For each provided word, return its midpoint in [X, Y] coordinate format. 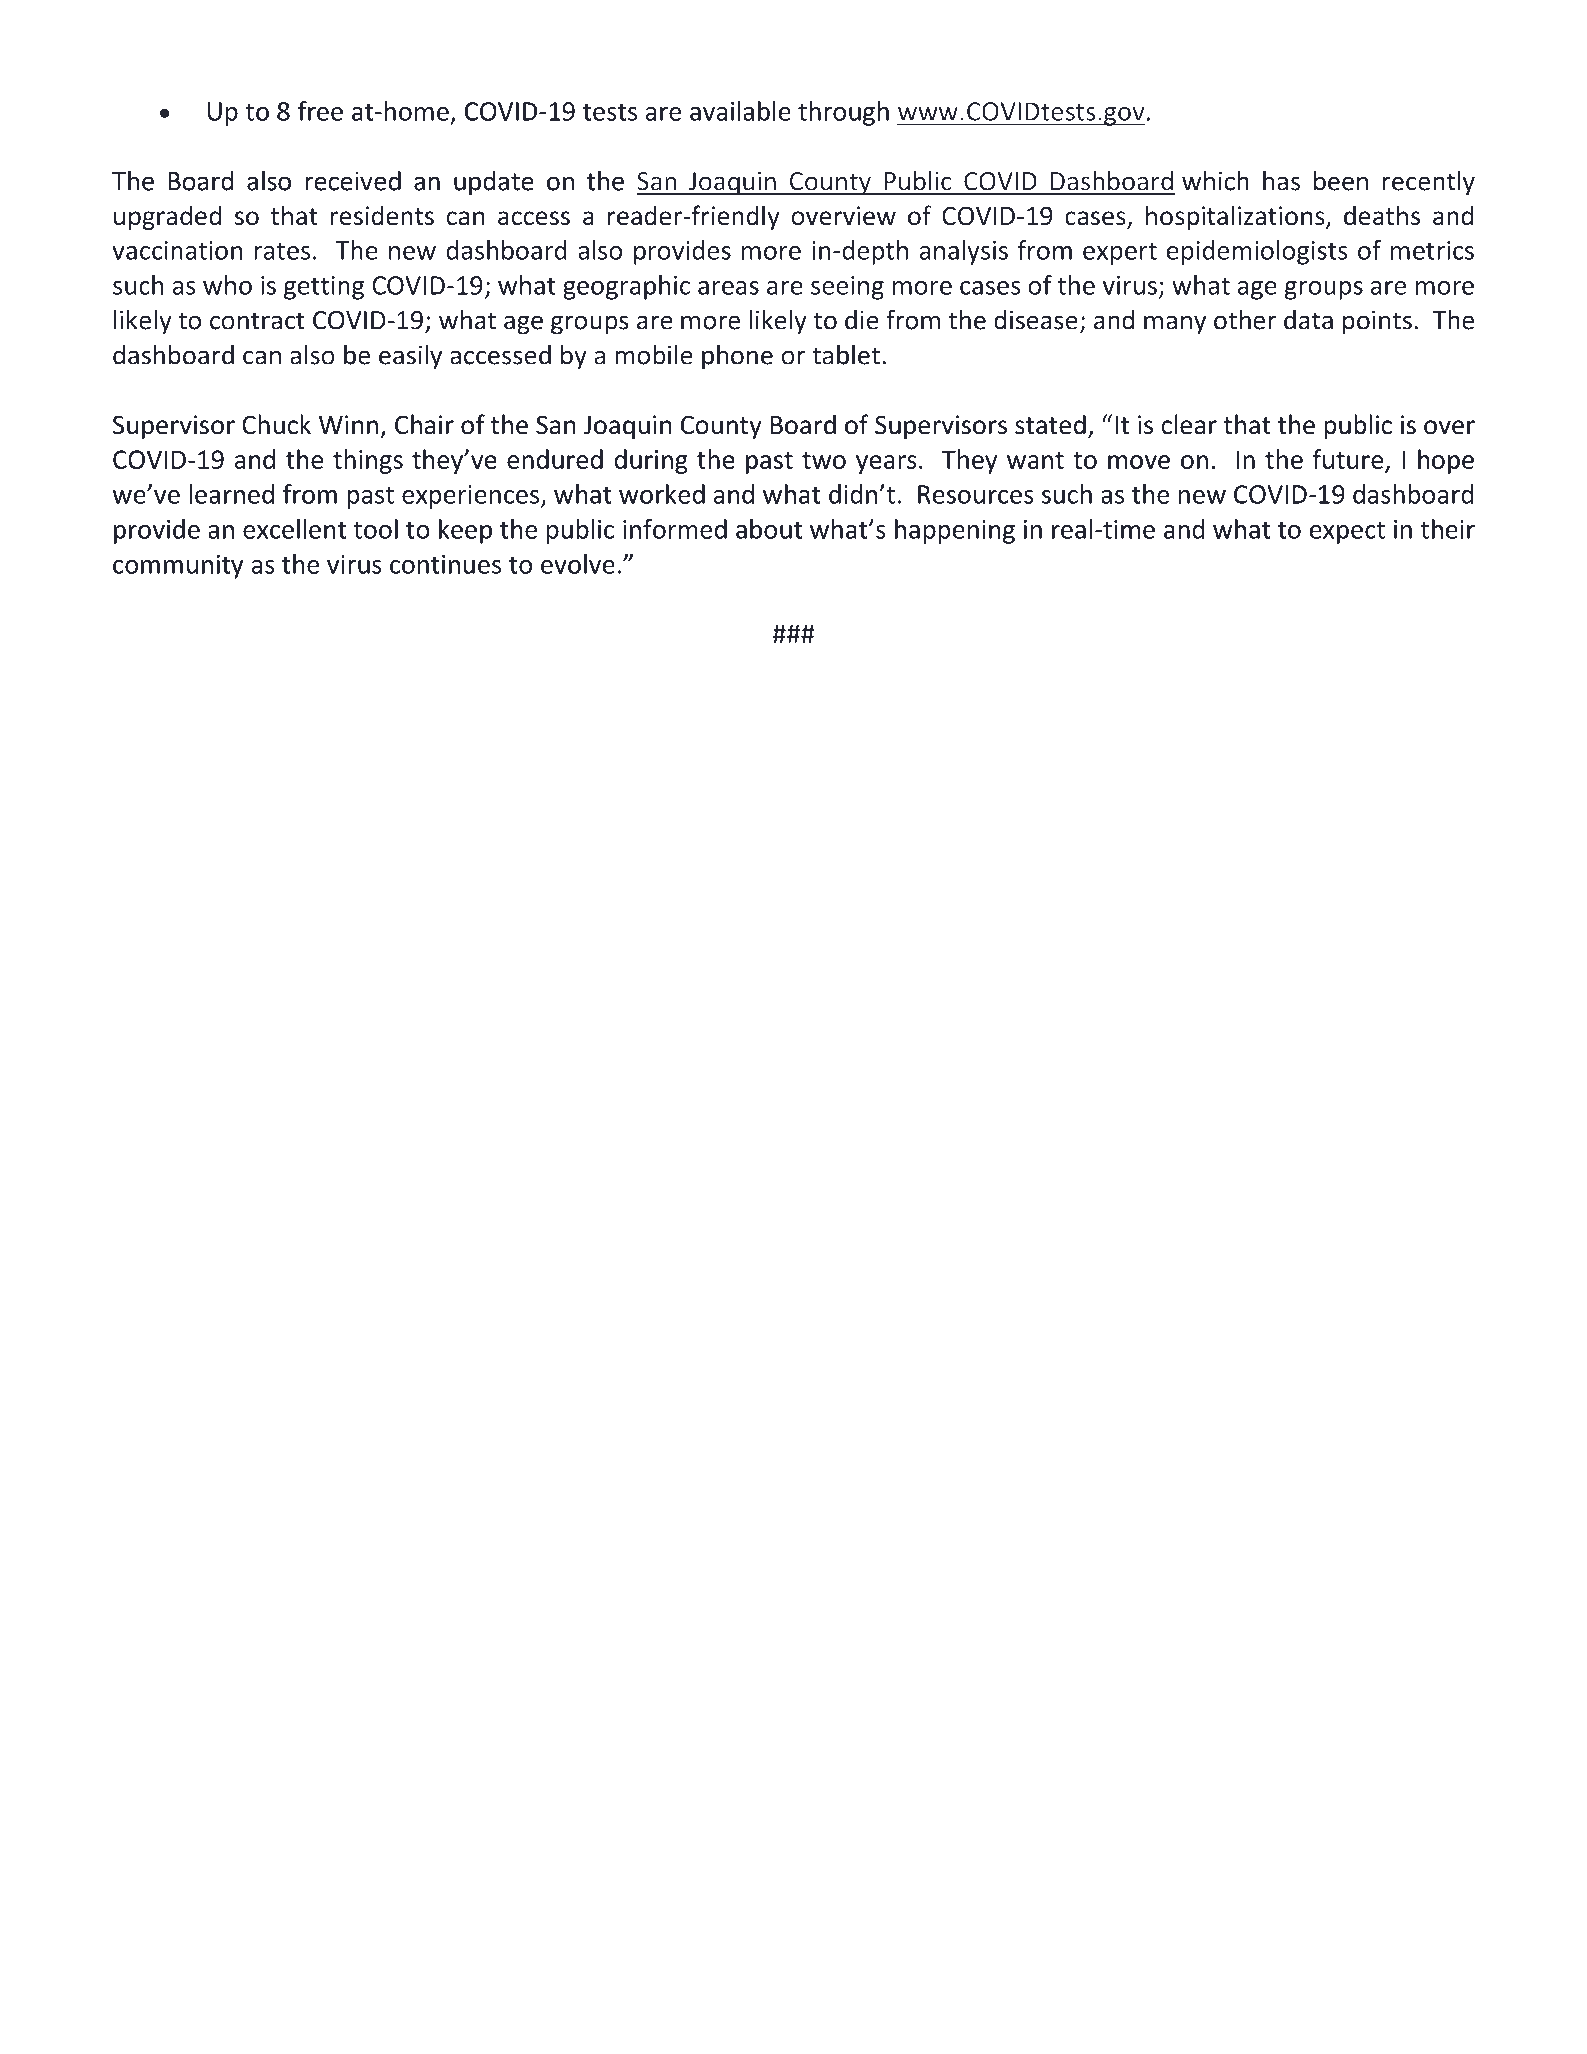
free [320, 111]
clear [1189, 424]
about [769, 529]
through [843, 113]
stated [1050, 424]
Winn [348, 424]
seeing [847, 288]
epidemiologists [1257, 252]
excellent [294, 529]
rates [282, 251]
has [1281, 181]
